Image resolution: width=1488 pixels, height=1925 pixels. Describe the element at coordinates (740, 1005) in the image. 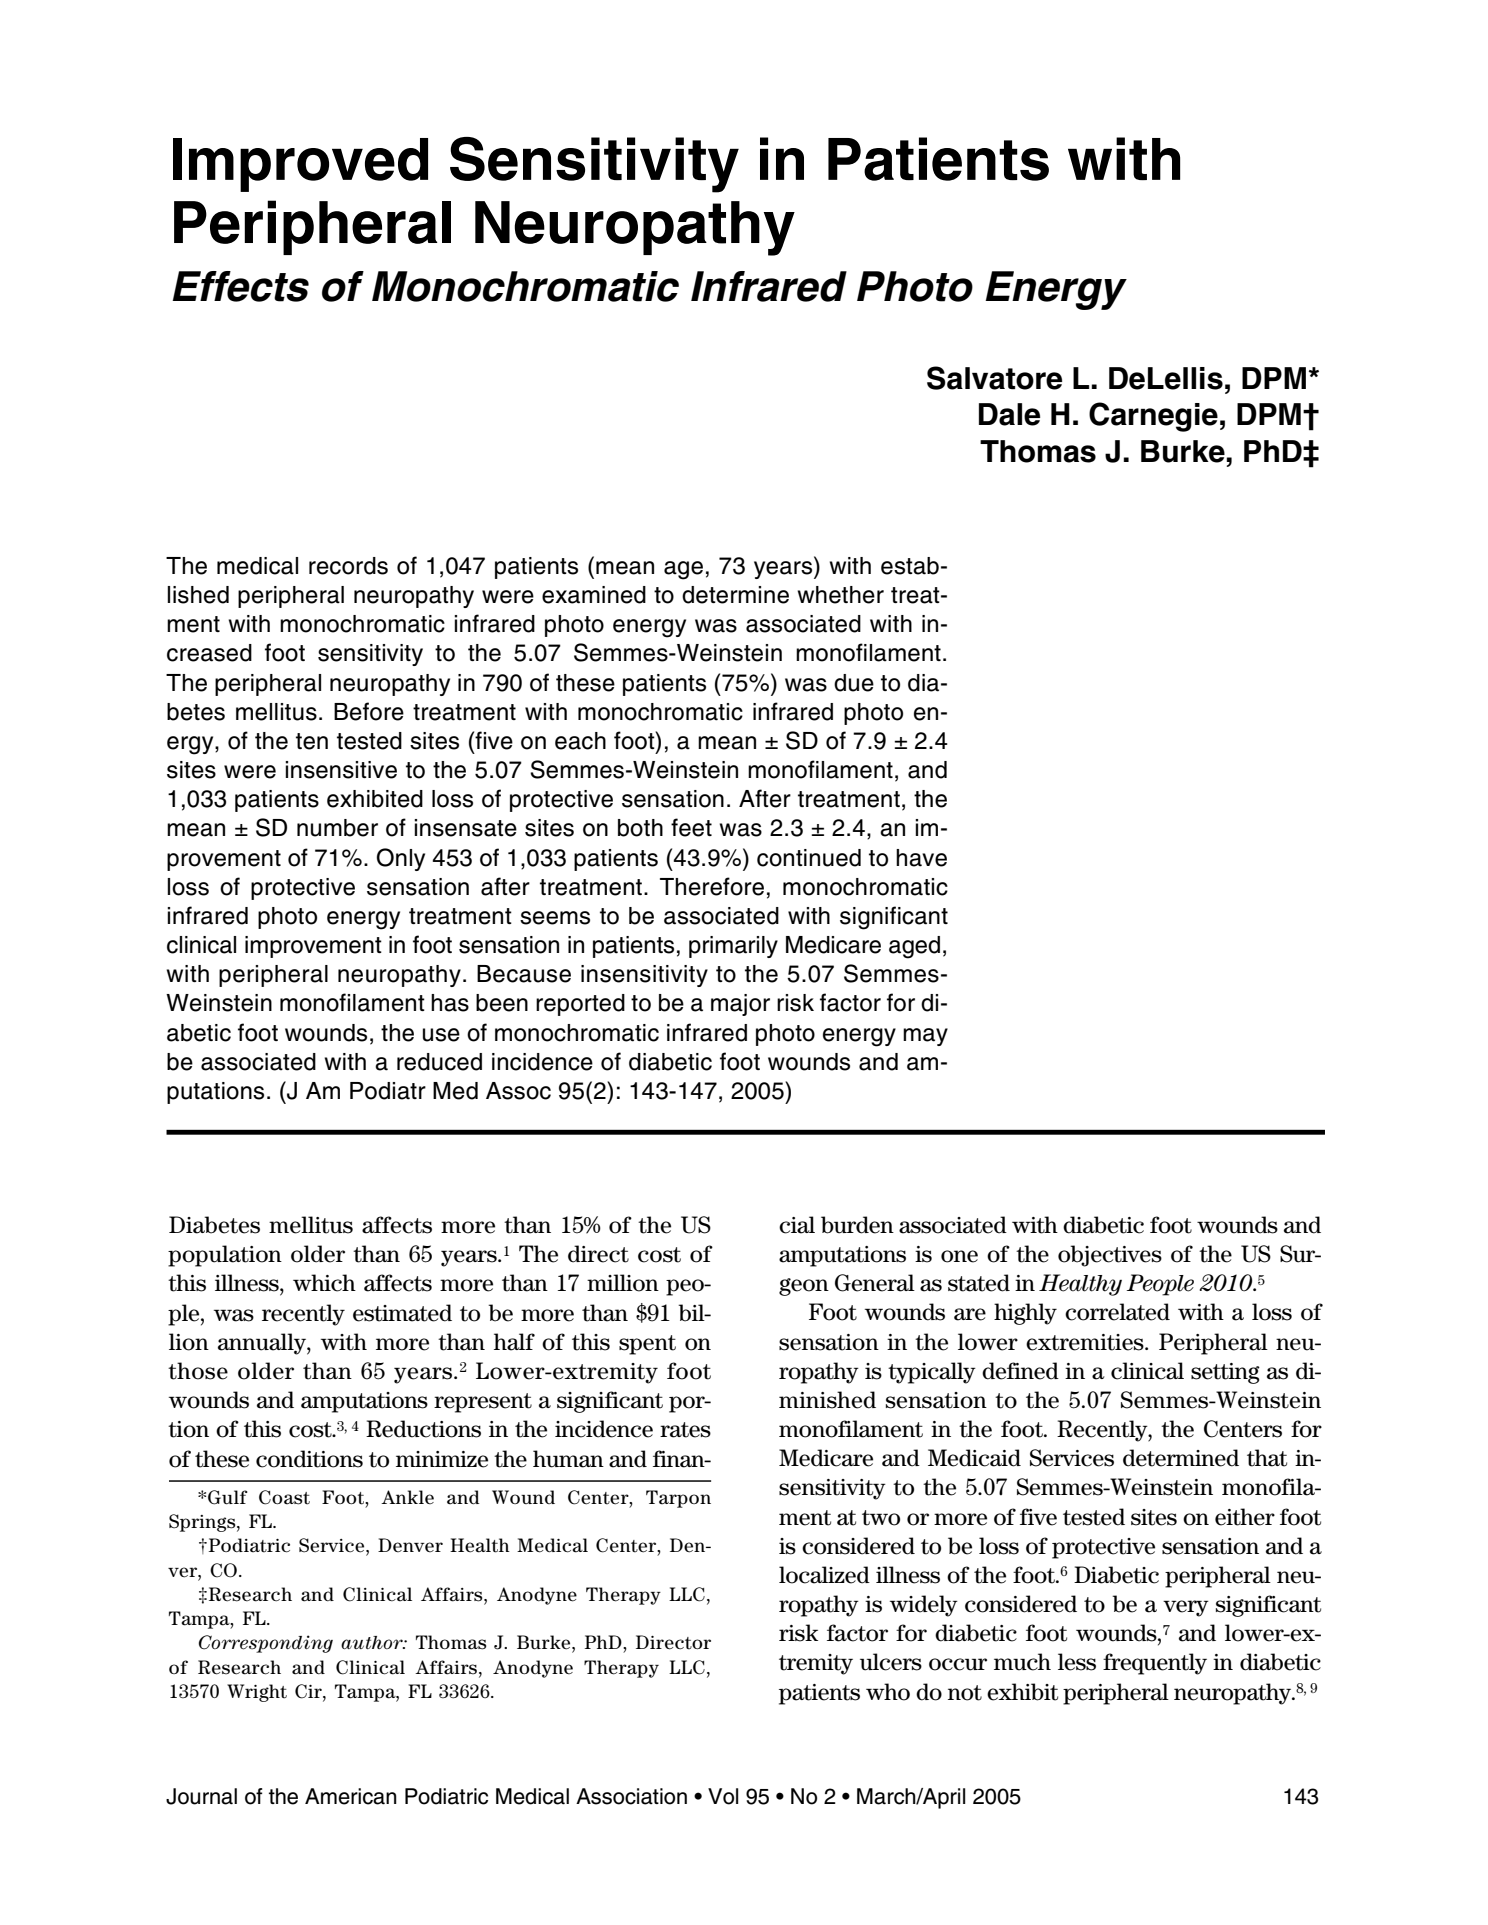

I see `major` at that location.
